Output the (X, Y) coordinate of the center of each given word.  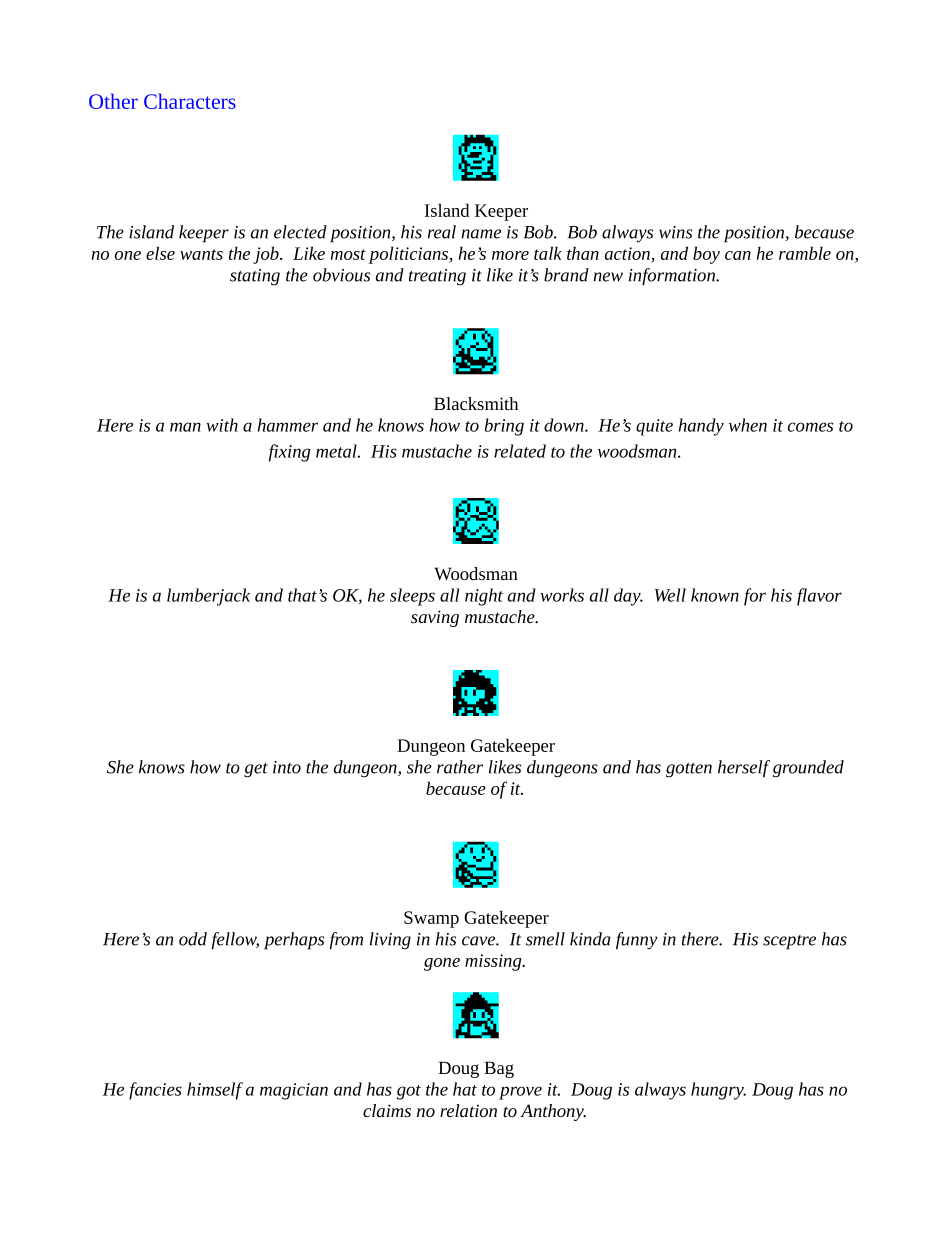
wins (675, 232)
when (748, 425)
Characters (190, 101)
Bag (499, 1069)
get (256, 770)
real (442, 232)
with (222, 425)
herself (744, 769)
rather (460, 767)
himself (215, 1091)
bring (504, 427)
